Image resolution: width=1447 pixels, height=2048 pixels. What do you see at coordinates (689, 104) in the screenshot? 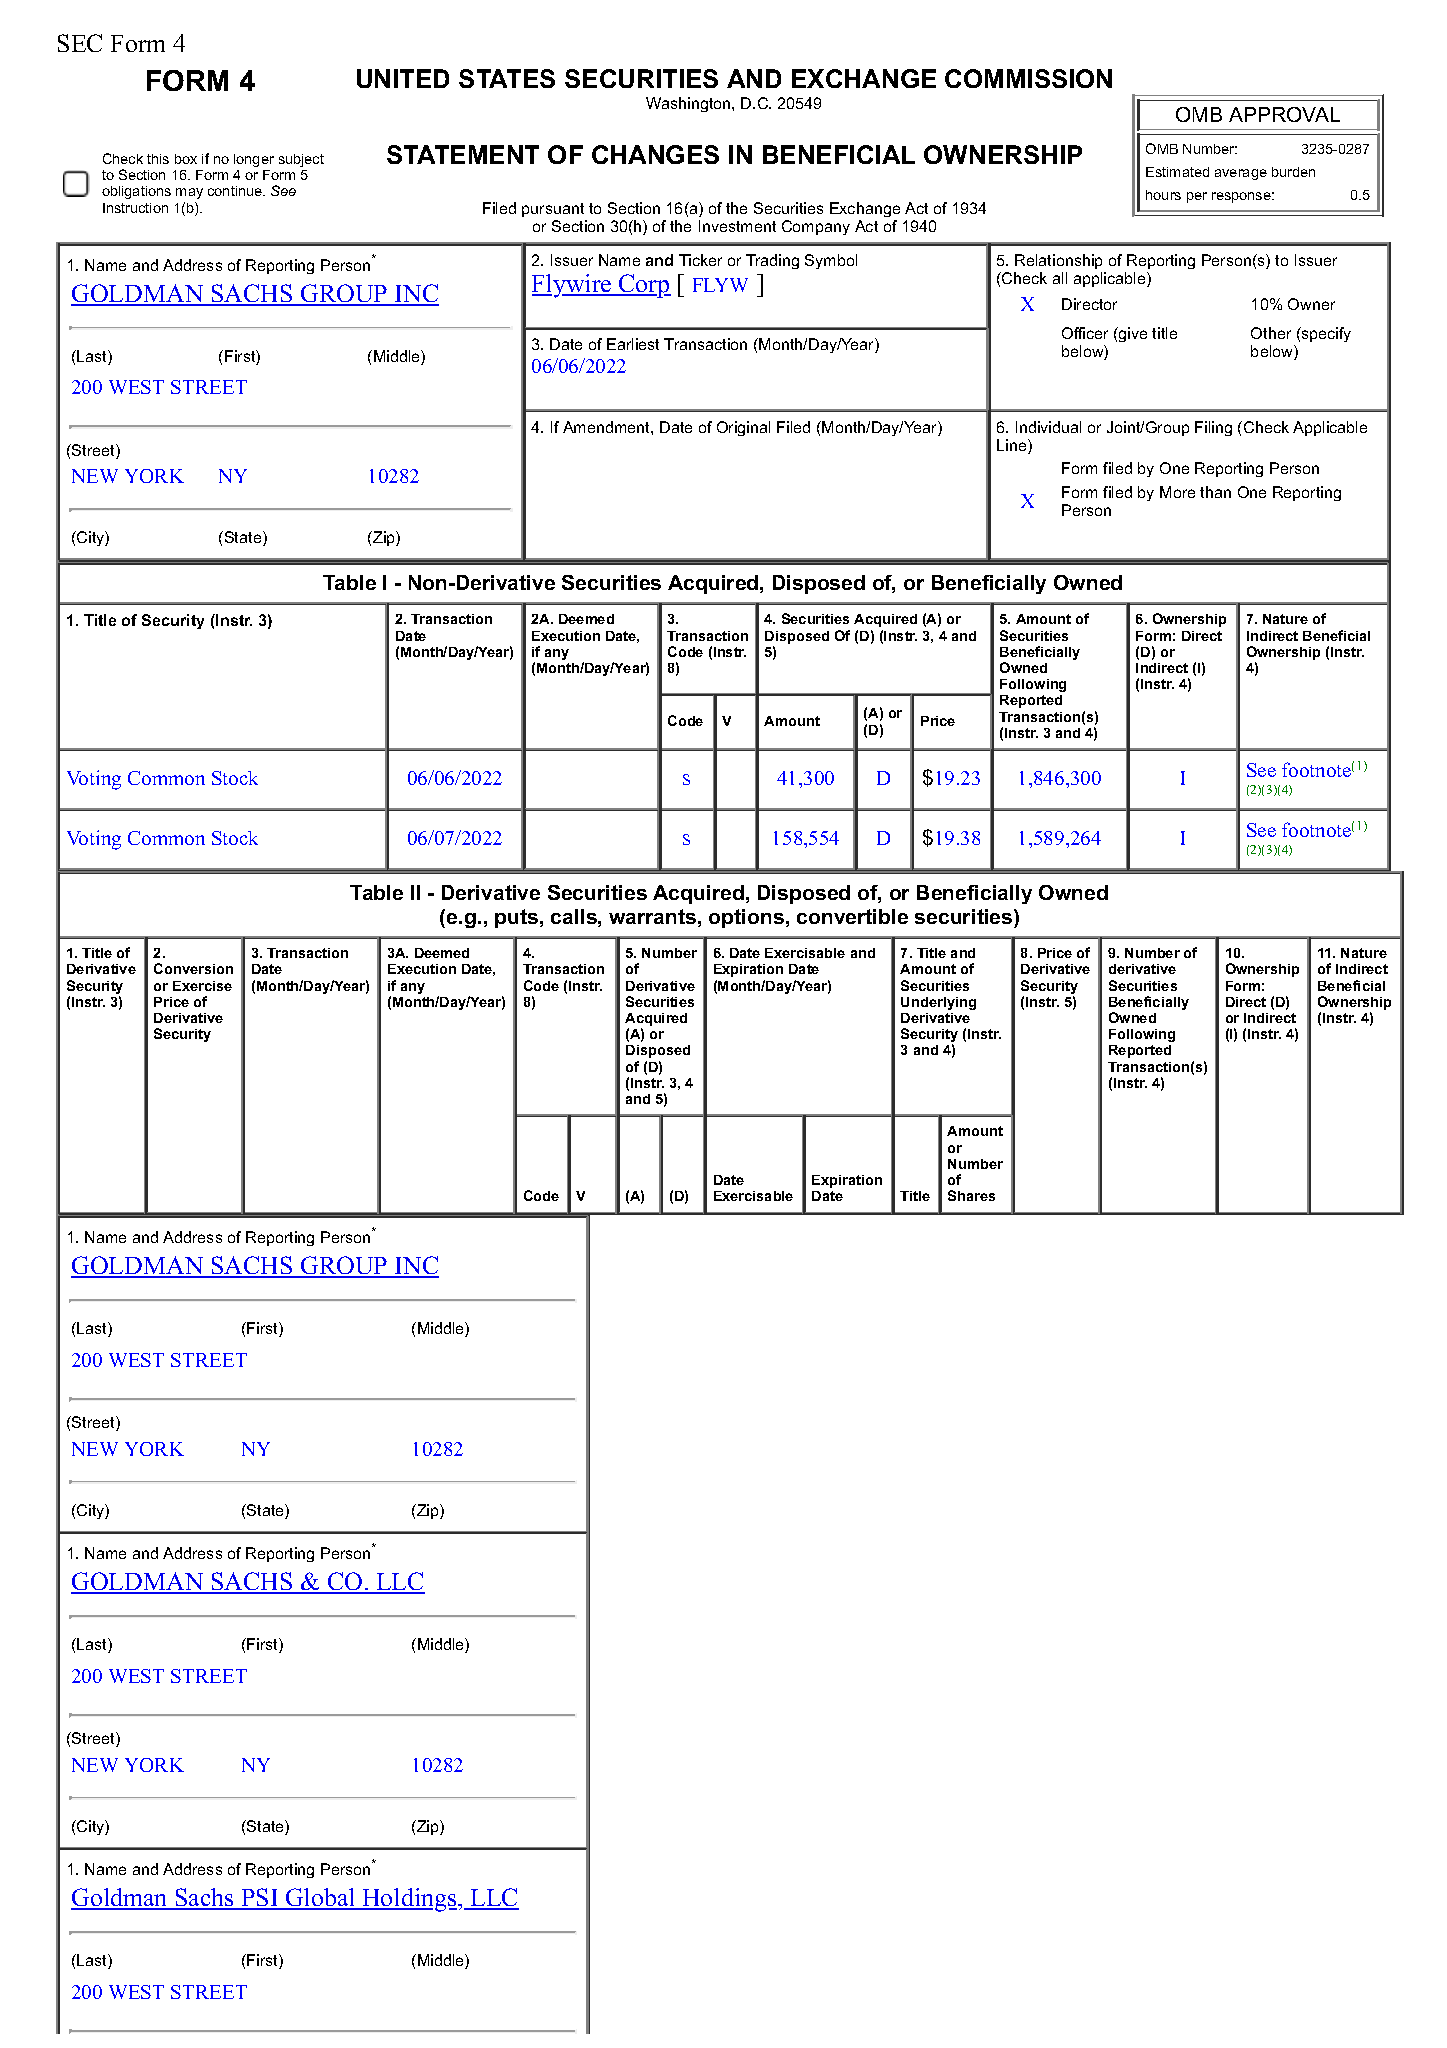
I see `Washington` at bounding box center [689, 104].
